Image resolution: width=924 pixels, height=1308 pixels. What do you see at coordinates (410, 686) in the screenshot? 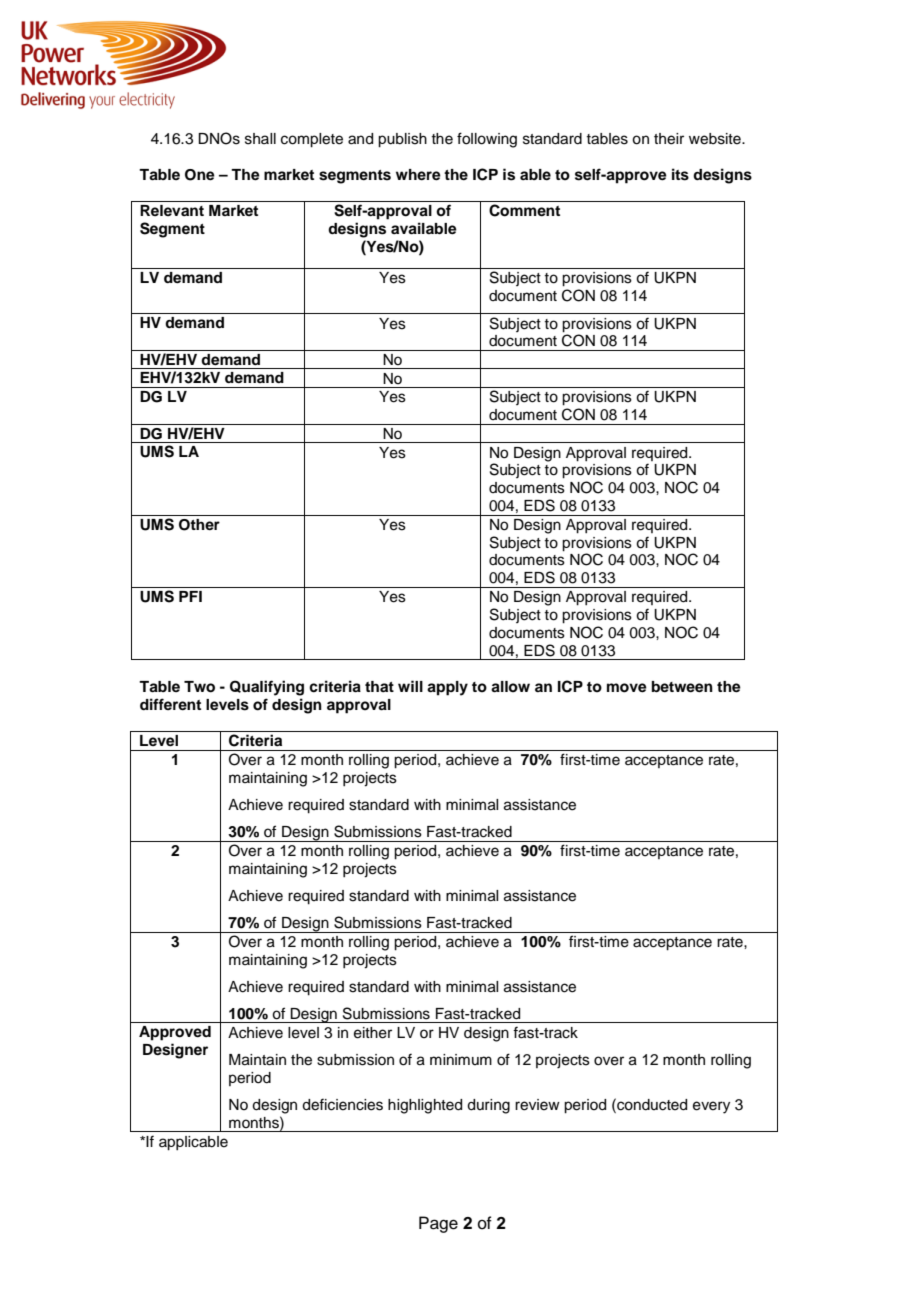
I see `will` at bounding box center [410, 686].
